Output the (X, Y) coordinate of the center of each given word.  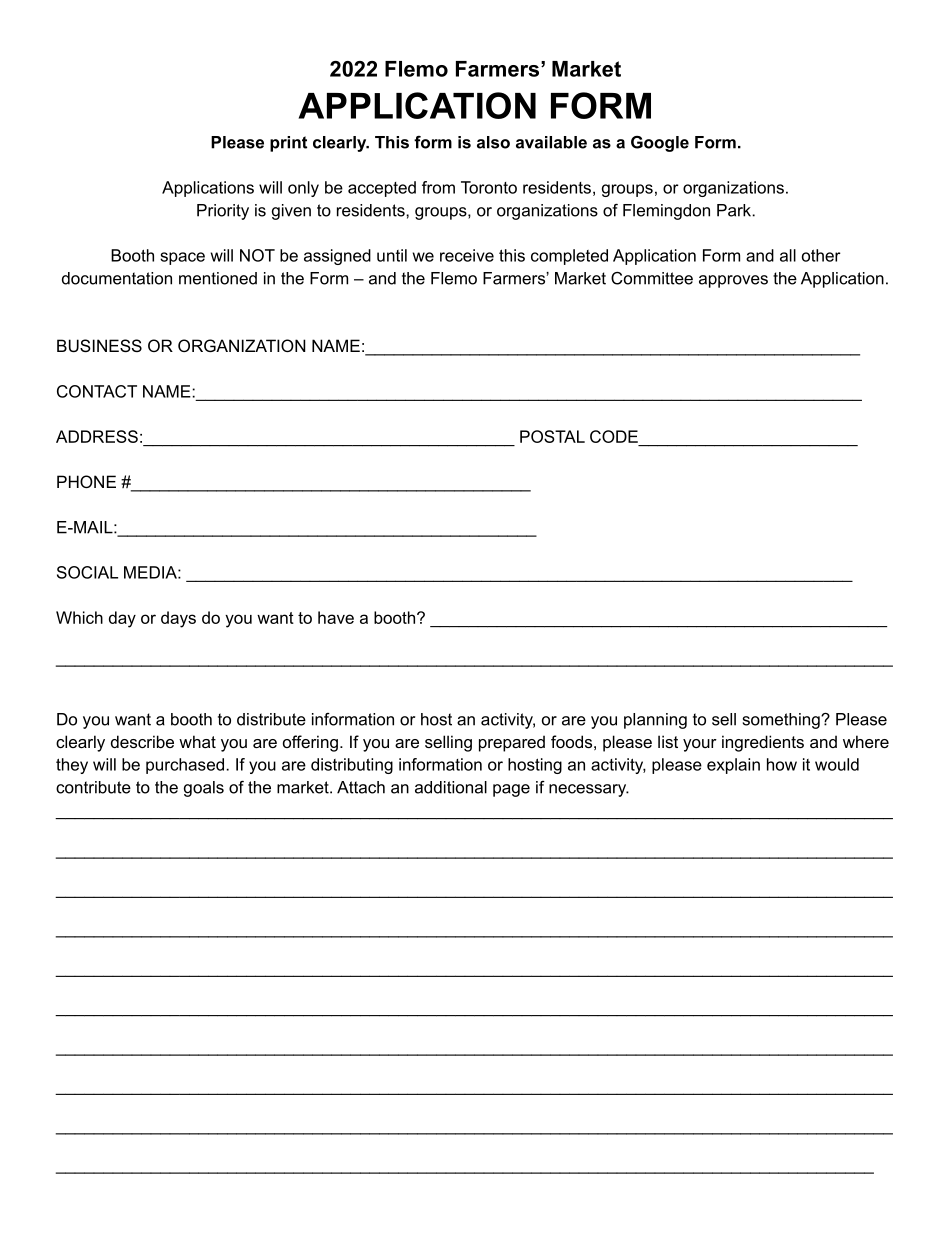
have (336, 617)
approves (733, 281)
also (493, 142)
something (782, 721)
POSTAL (552, 436)
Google (660, 144)
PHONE (86, 481)
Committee (652, 278)
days (178, 619)
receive (467, 255)
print (288, 144)
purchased (185, 766)
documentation (117, 278)
